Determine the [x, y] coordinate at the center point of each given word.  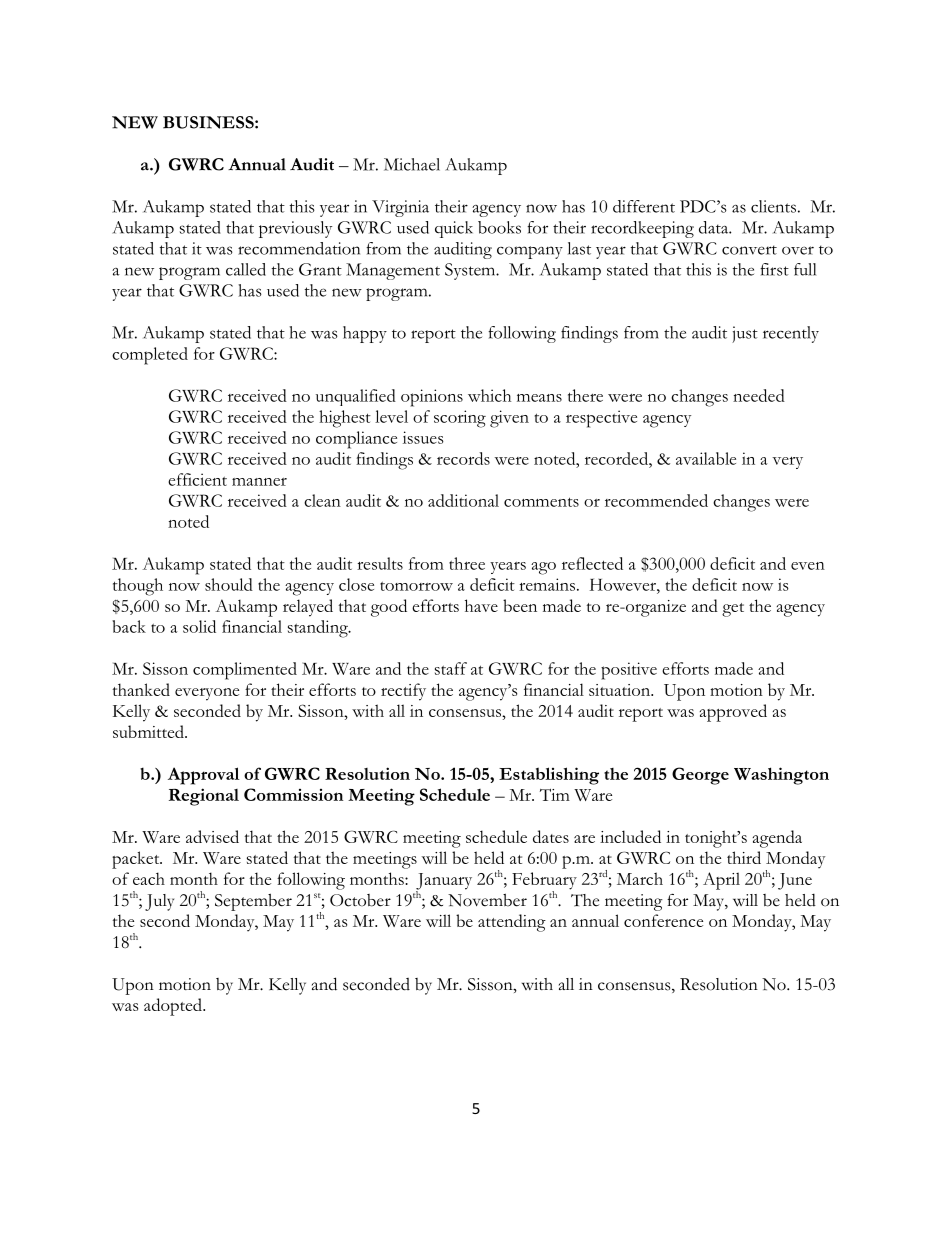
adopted [174, 1007]
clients [773, 206]
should [229, 584]
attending [512, 923]
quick [454, 229]
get [733, 610]
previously [295, 229]
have [481, 605]
